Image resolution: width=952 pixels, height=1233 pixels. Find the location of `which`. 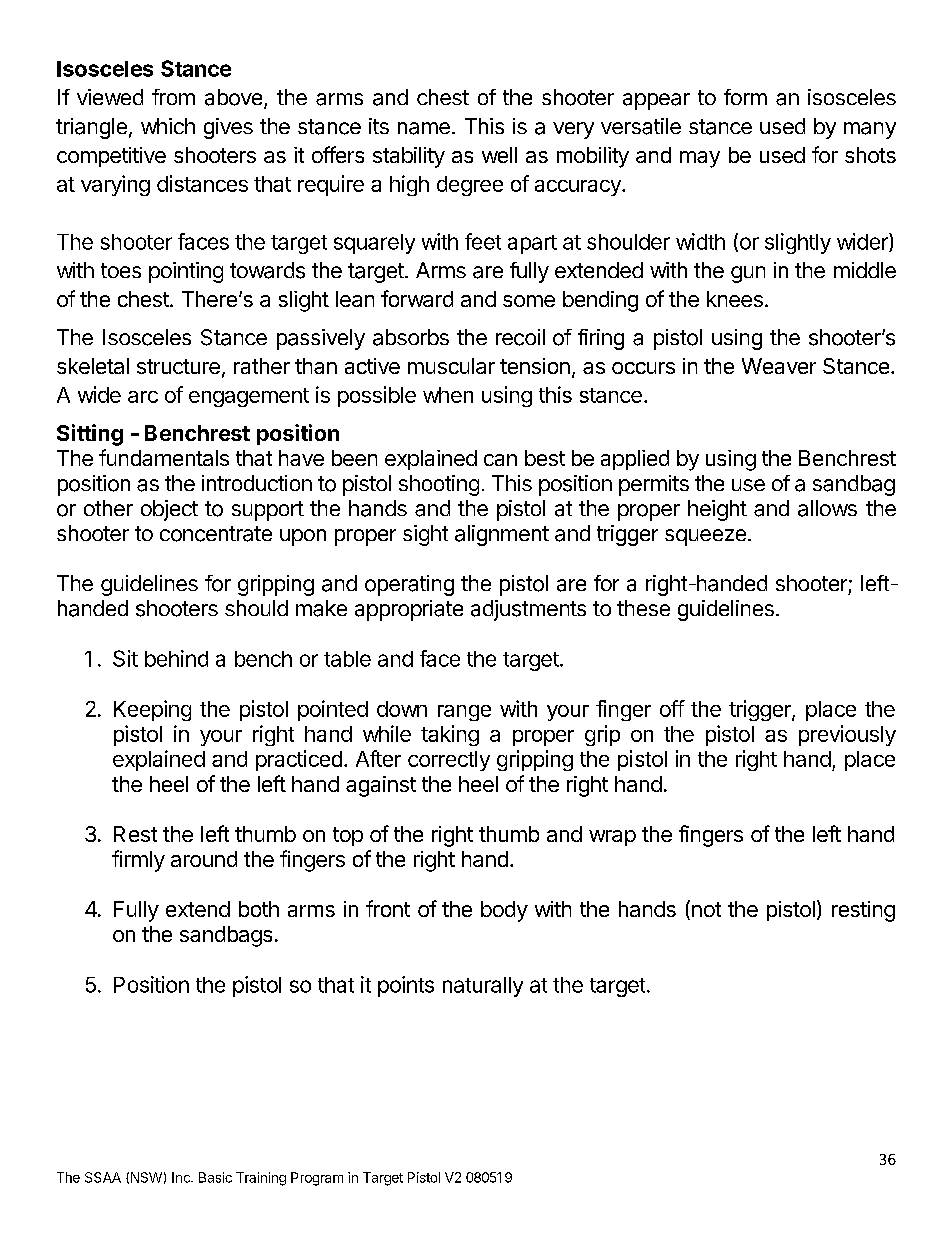

which is located at coordinates (168, 126).
